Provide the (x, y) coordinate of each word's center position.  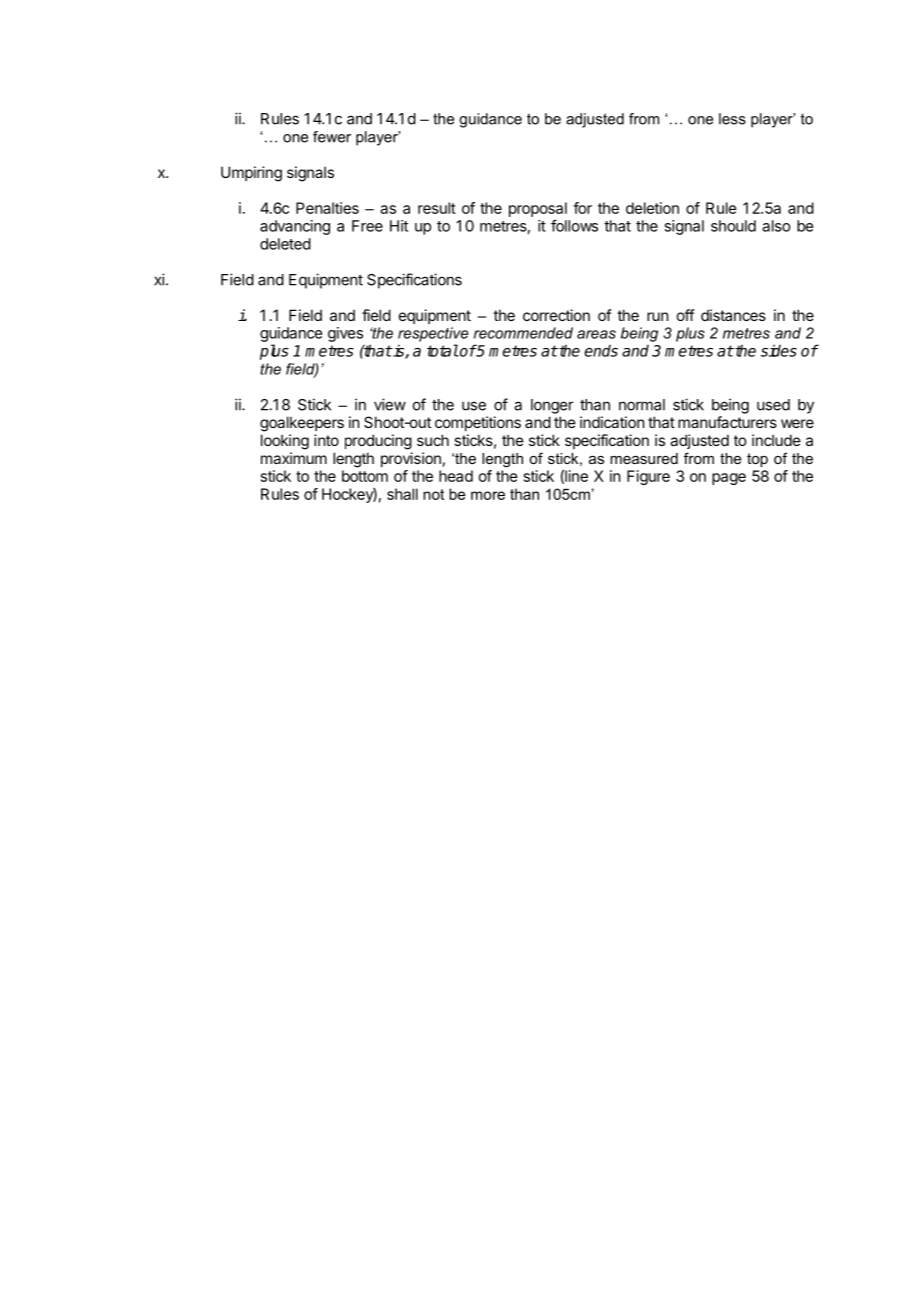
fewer (332, 137)
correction (556, 315)
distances (733, 315)
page (729, 479)
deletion (652, 208)
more (488, 495)
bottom (365, 476)
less (732, 119)
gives (345, 334)
